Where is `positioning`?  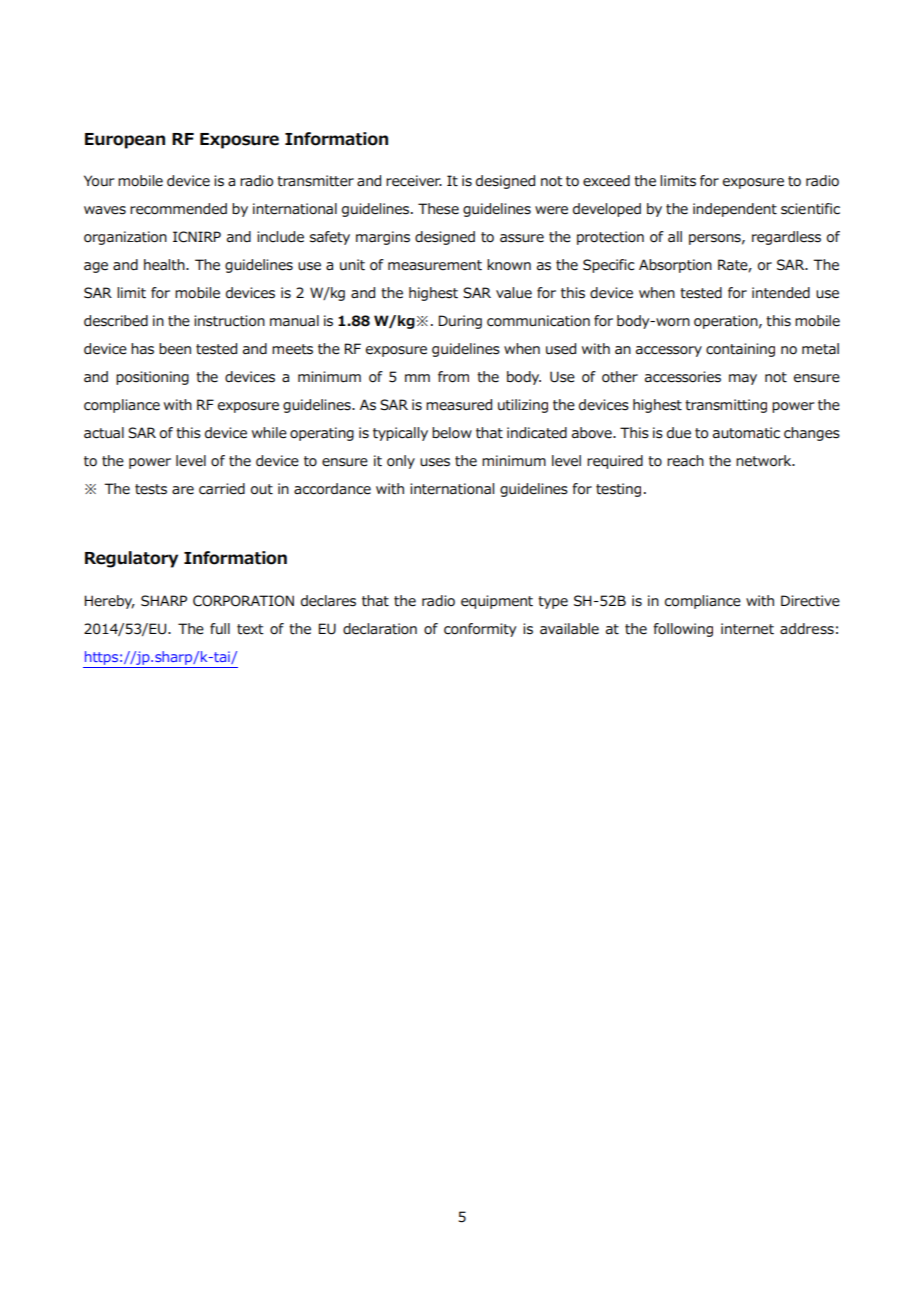
positioning is located at coordinates (152, 378).
